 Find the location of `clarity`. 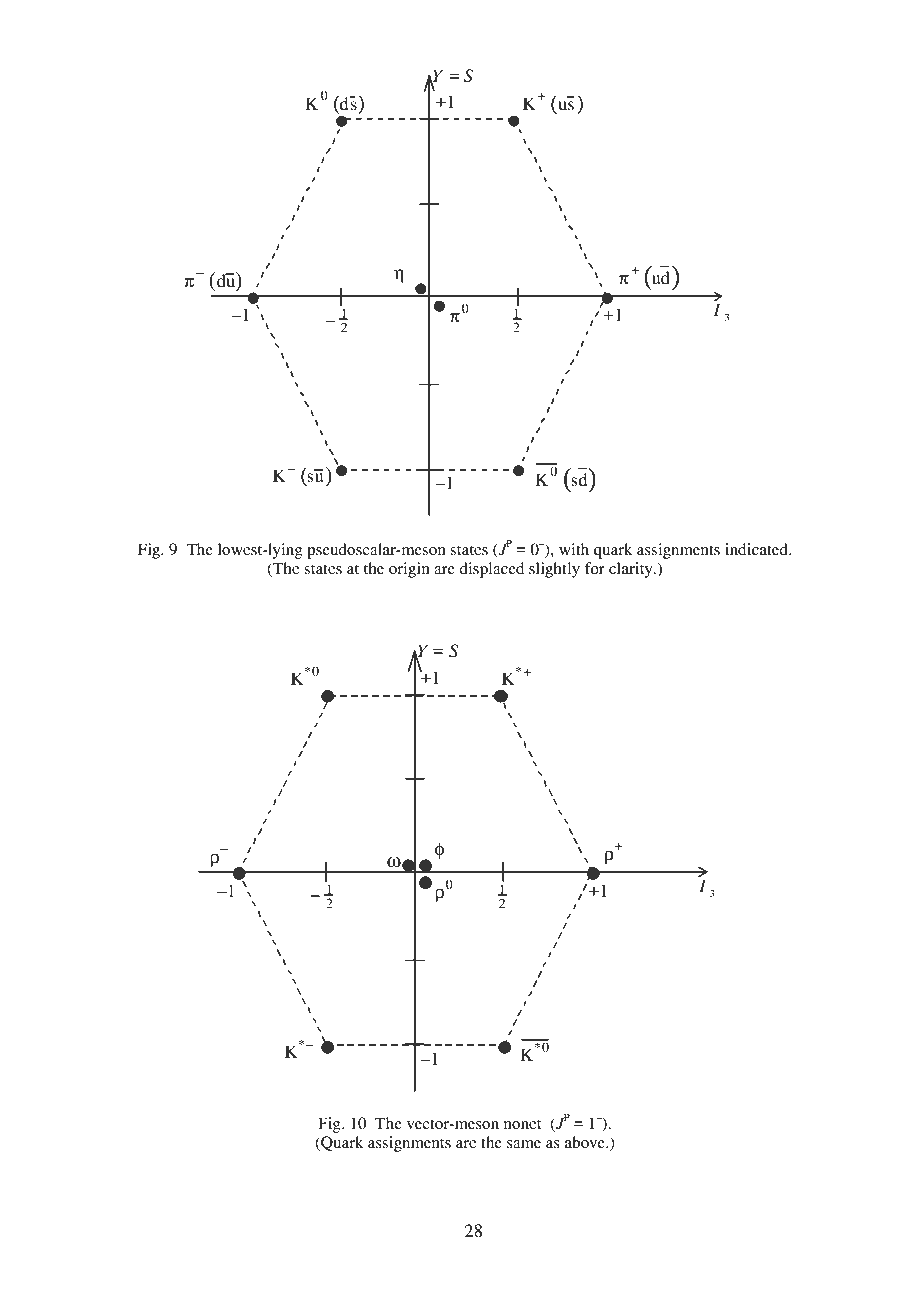

clarity is located at coordinates (632, 570).
